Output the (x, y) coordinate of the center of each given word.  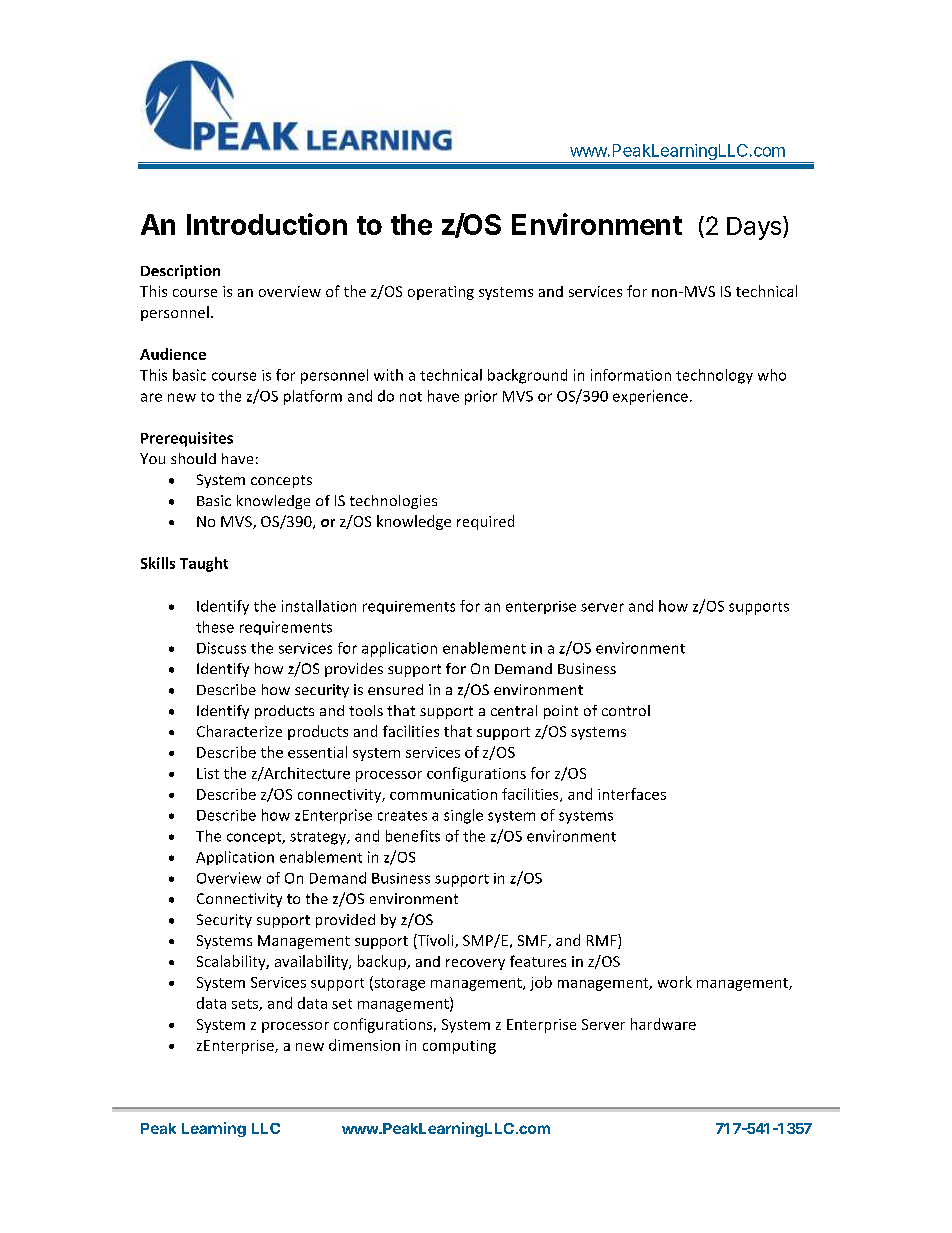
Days (754, 228)
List (208, 773)
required (485, 522)
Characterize (239, 731)
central (514, 710)
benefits (413, 836)
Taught (204, 564)
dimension (364, 1045)
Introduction (267, 224)
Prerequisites (187, 439)
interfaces (632, 794)
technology (714, 376)
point (561, 712)
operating (441, 293)
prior (481, 397)
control (626, 710)
